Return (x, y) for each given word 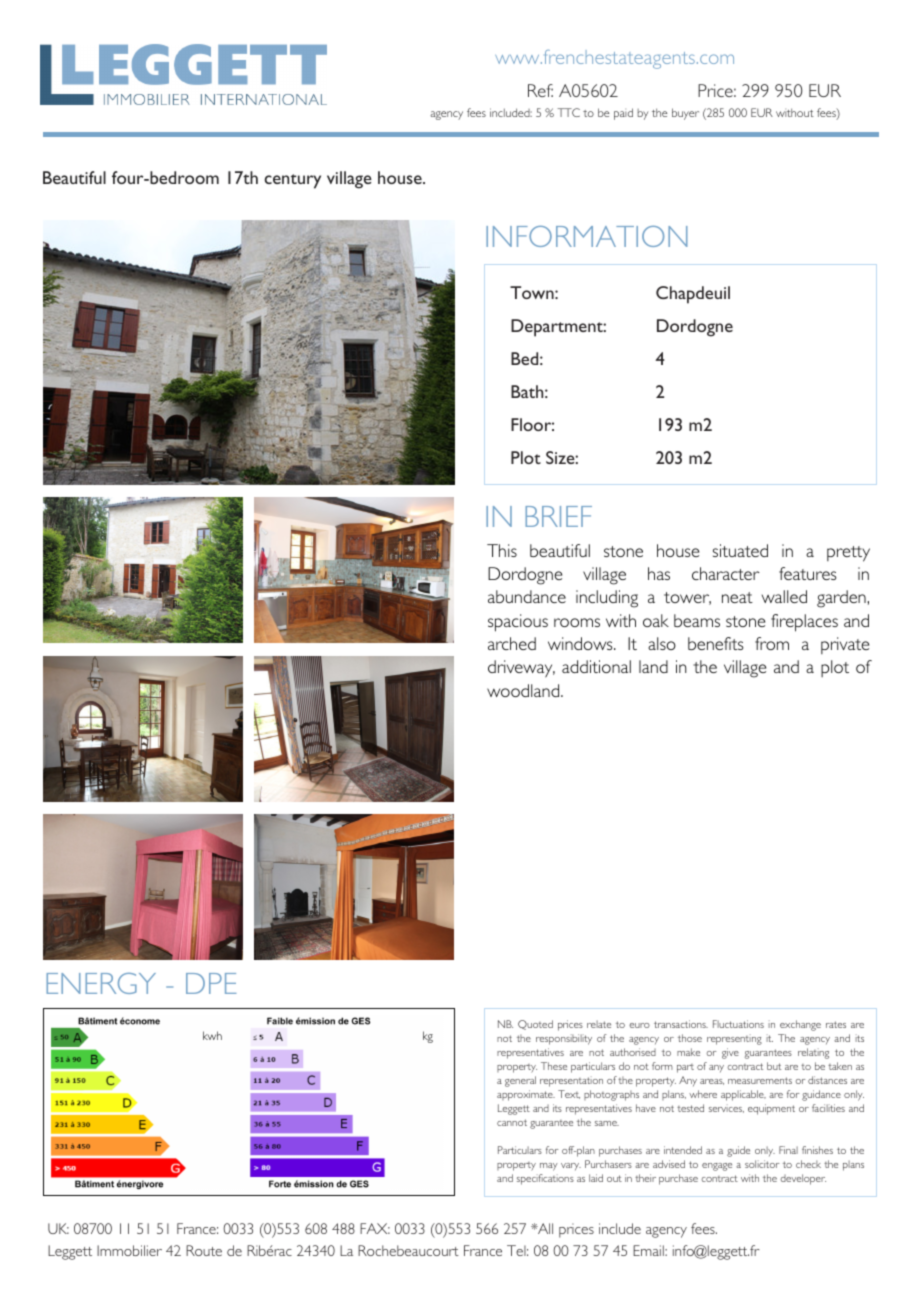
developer (803, 1179)
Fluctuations (738, 1024)
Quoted (535, 1025)
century (293, 181)
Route (204, 1250)
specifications (545, 1179)
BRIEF (558, 516)
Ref (540, 90)
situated (740, 550)
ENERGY (101, 983)
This (502, 550)
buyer (685, 114)
